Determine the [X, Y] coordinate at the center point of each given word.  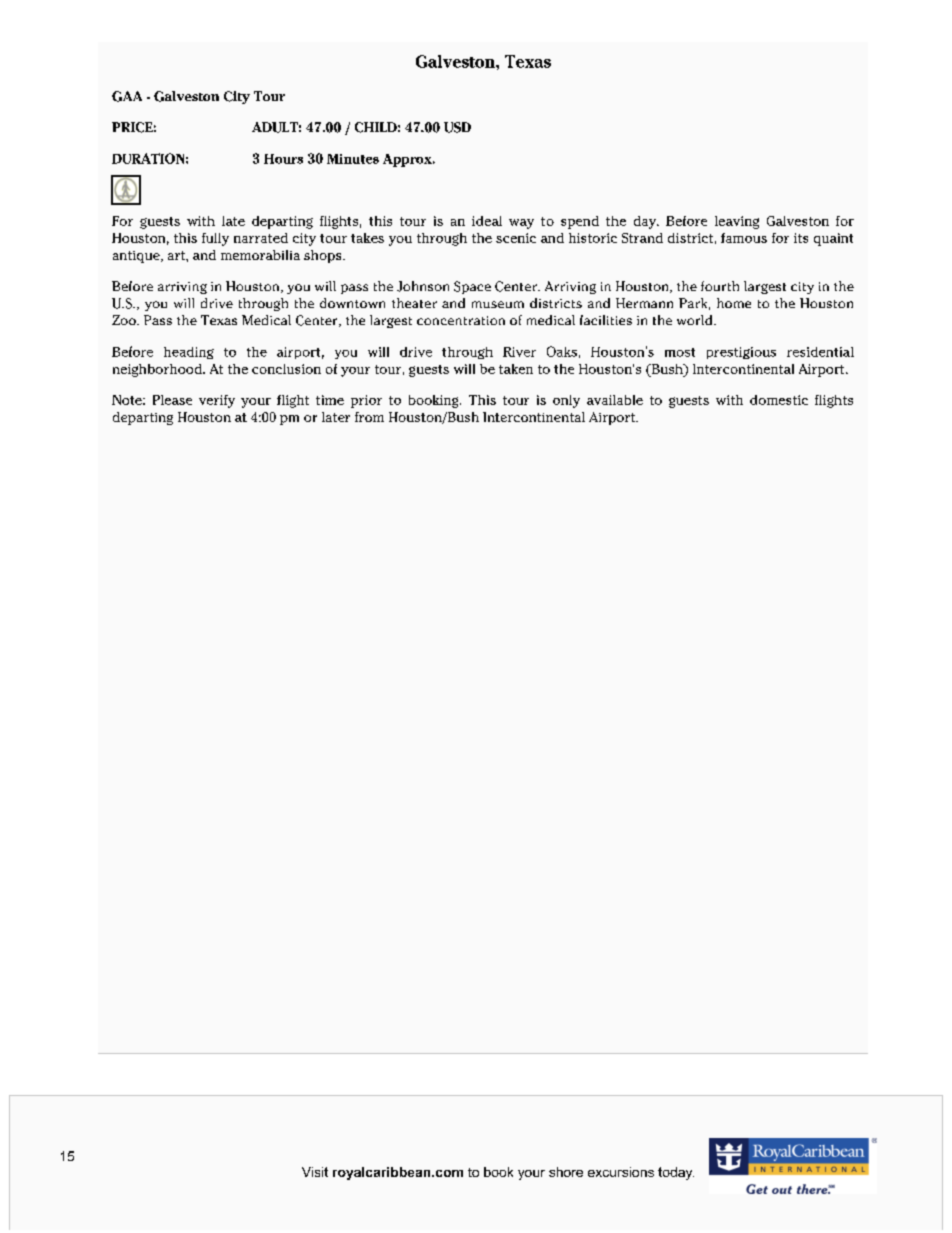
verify [217, 401]
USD [457, 127]
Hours [283, 159]
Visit [315, 1172]
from [369, 417]
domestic [779, 400]
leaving [737, 222]
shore [566, 1172]
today [676, 1173]
